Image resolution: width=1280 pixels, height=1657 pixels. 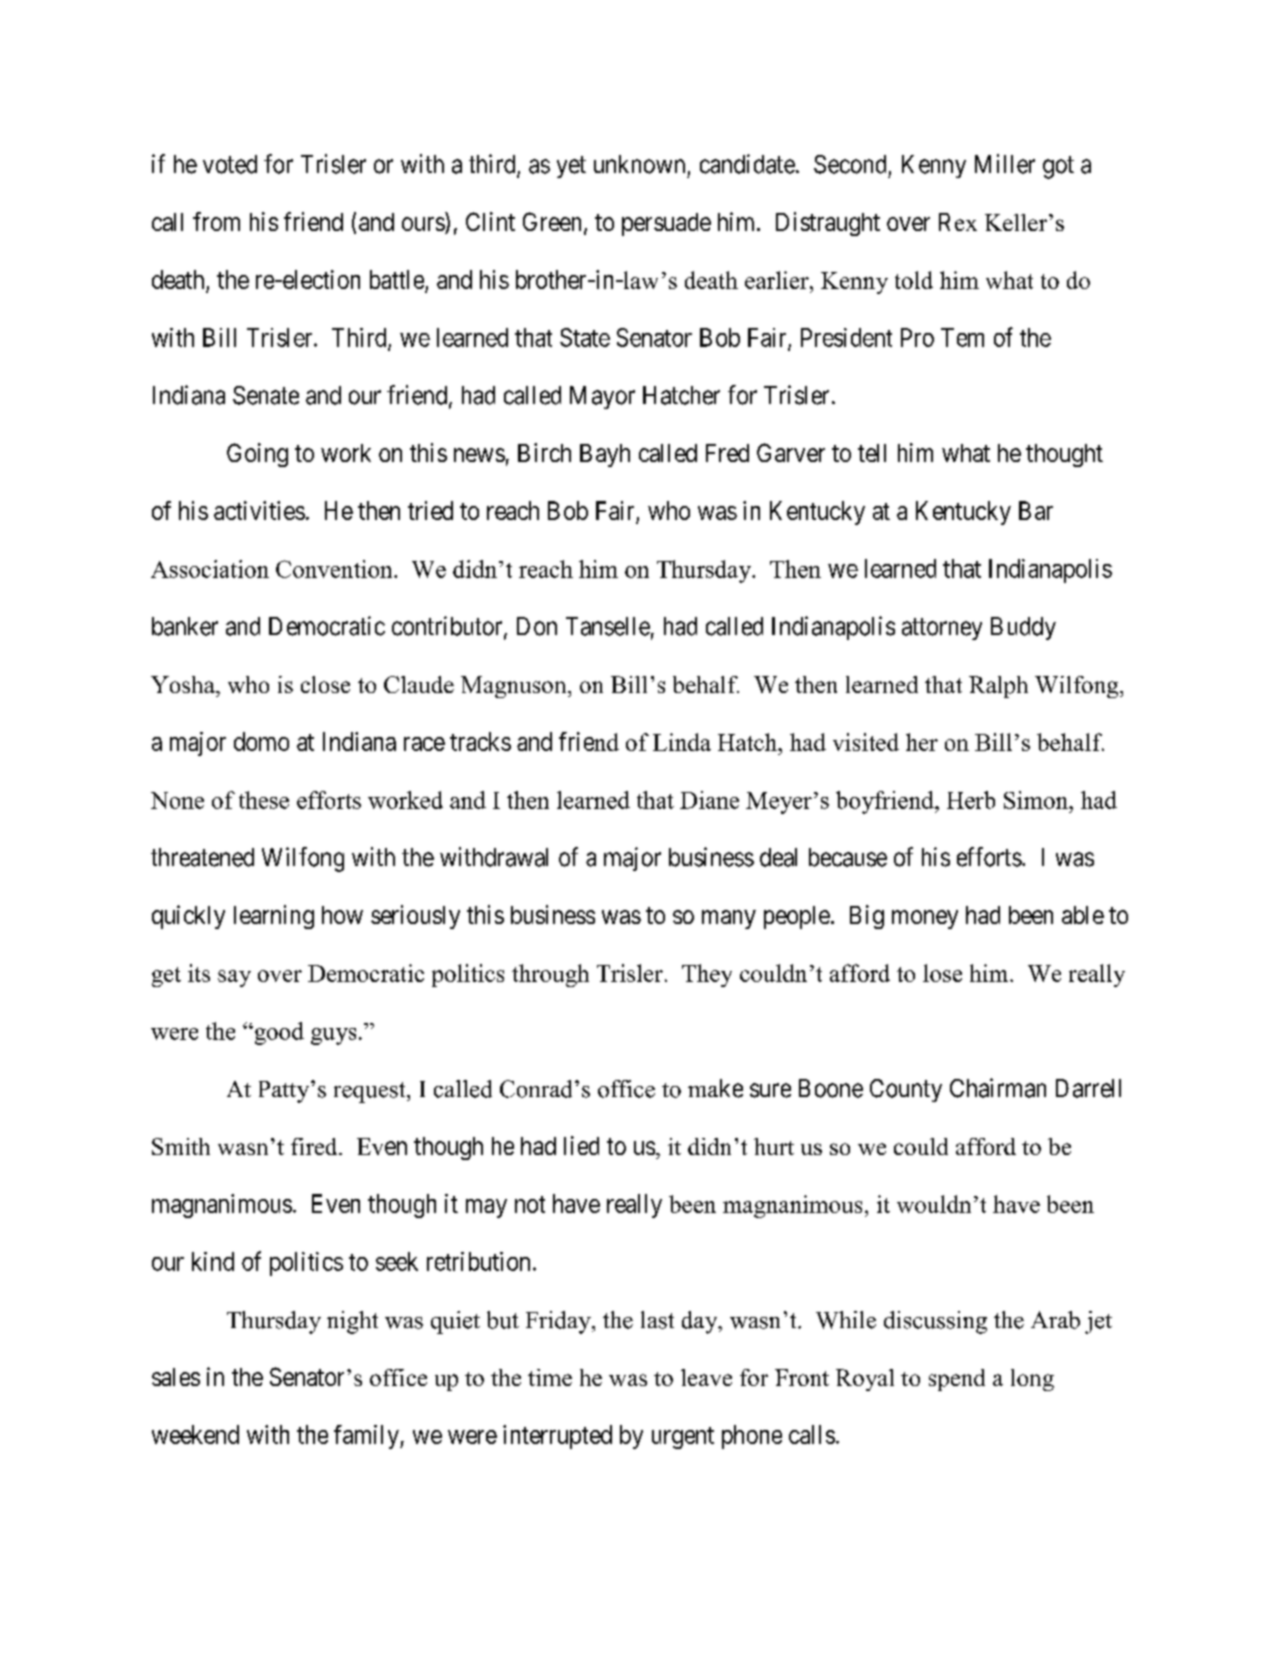 I want to click on Chairman, so click(x=998, y=1088).
